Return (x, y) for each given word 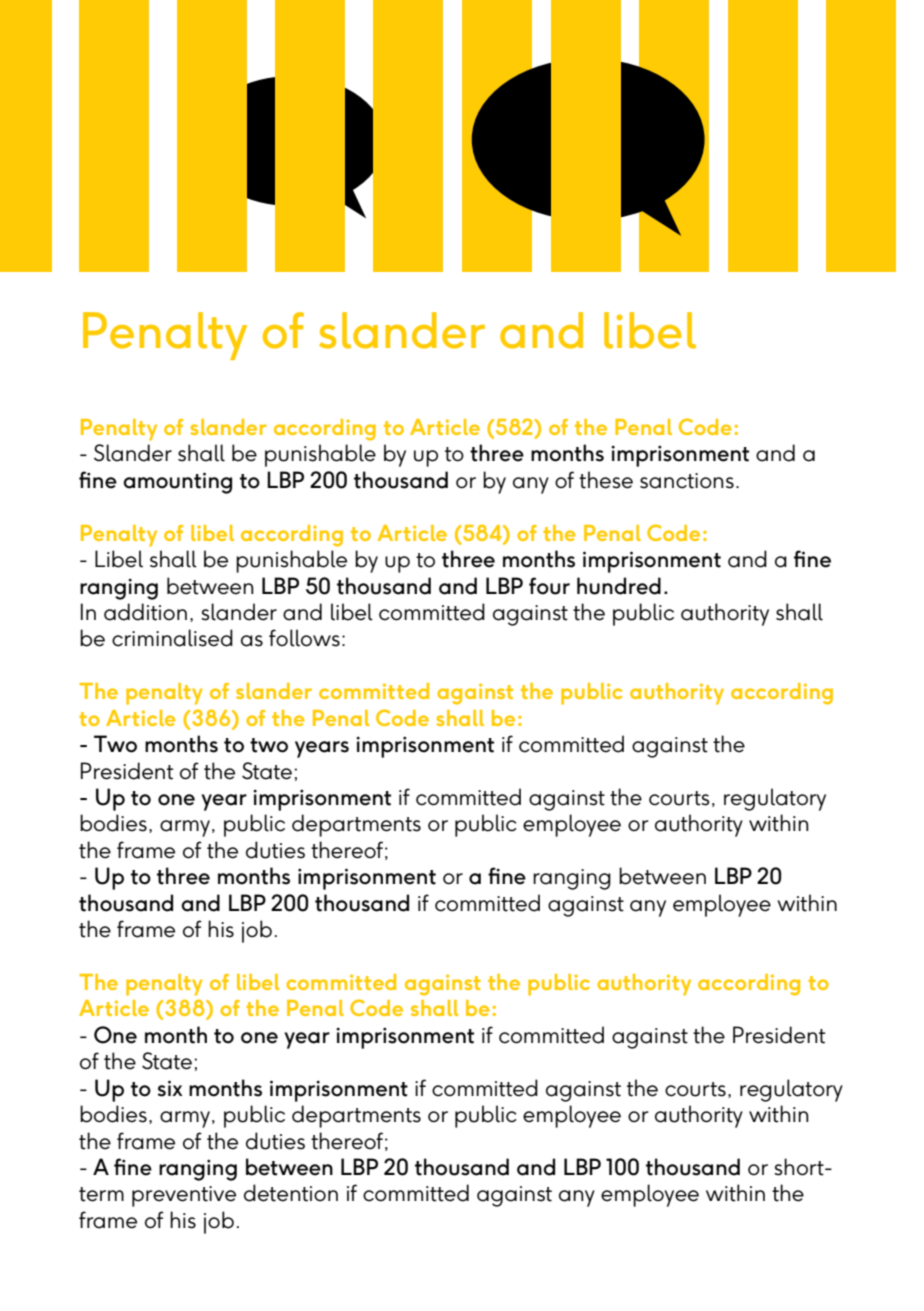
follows (304, 638)
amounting (177, 483)
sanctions (687, 481)
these (606, 480)
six (170, 1088)
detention (291, 1193)
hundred (619, 586)
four (549, 586)
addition (145, 612)
